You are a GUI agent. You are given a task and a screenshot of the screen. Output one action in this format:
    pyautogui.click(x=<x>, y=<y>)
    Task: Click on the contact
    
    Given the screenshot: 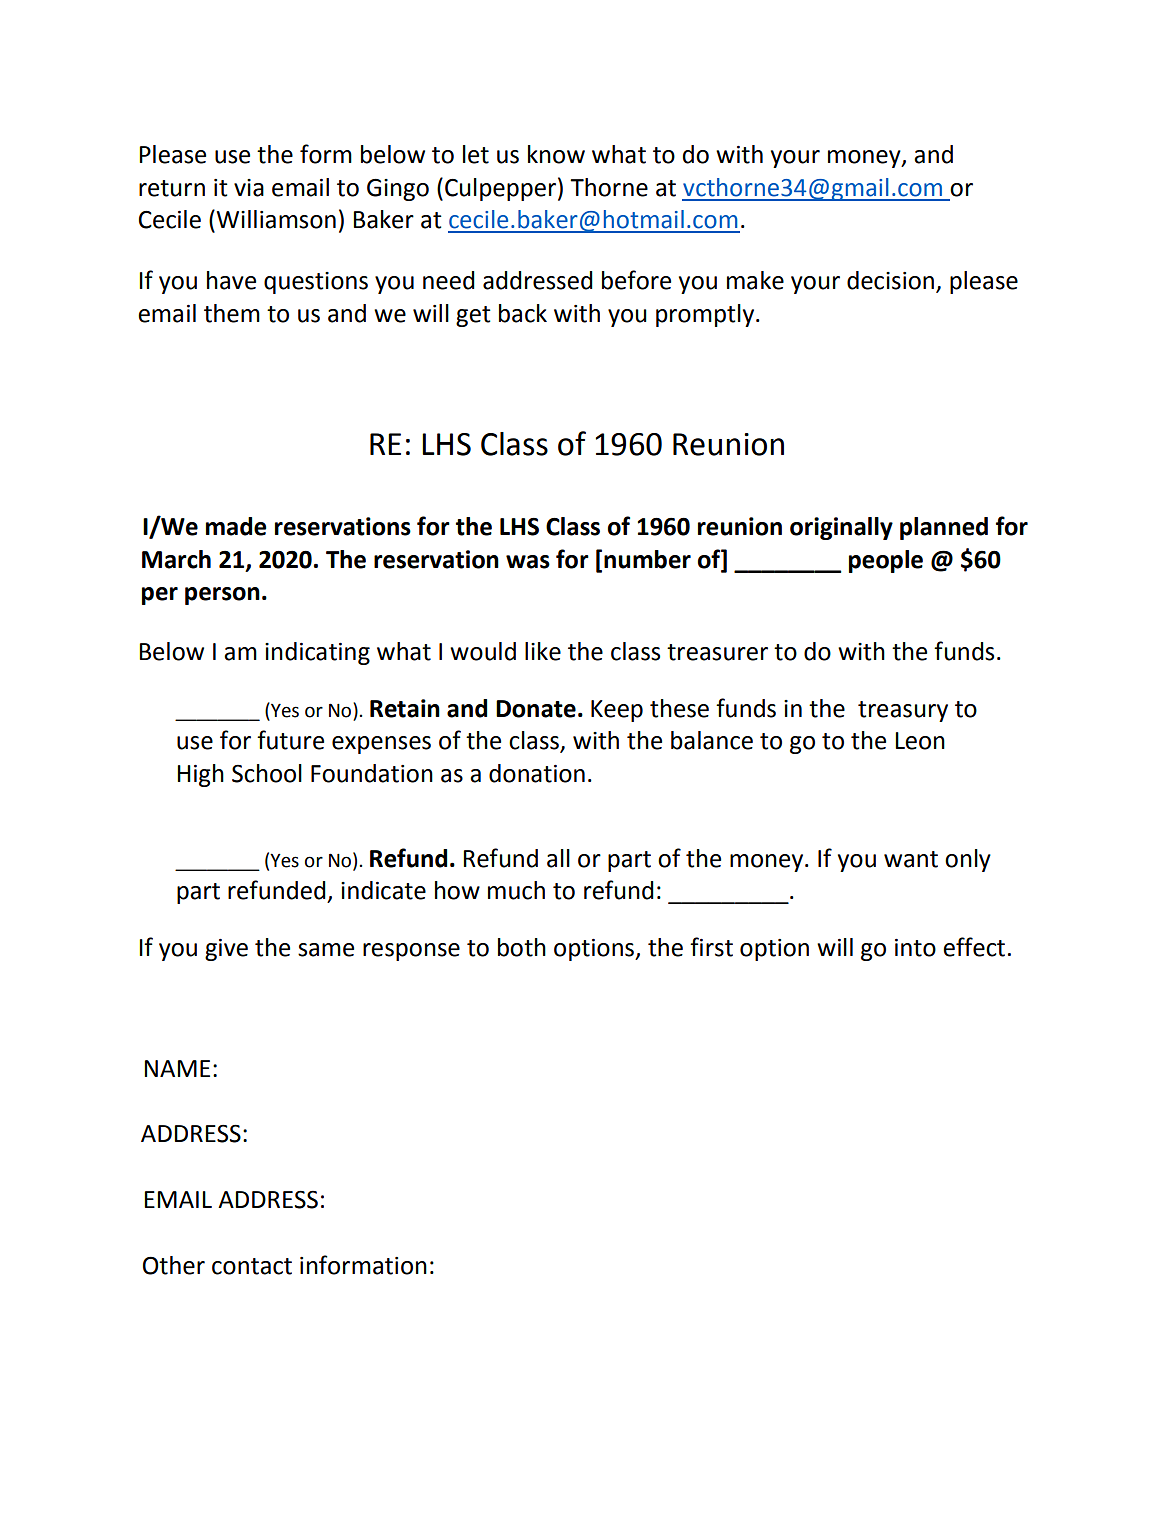 What is the action you would take?
    pyautogui.click(x=252, y=1266)
